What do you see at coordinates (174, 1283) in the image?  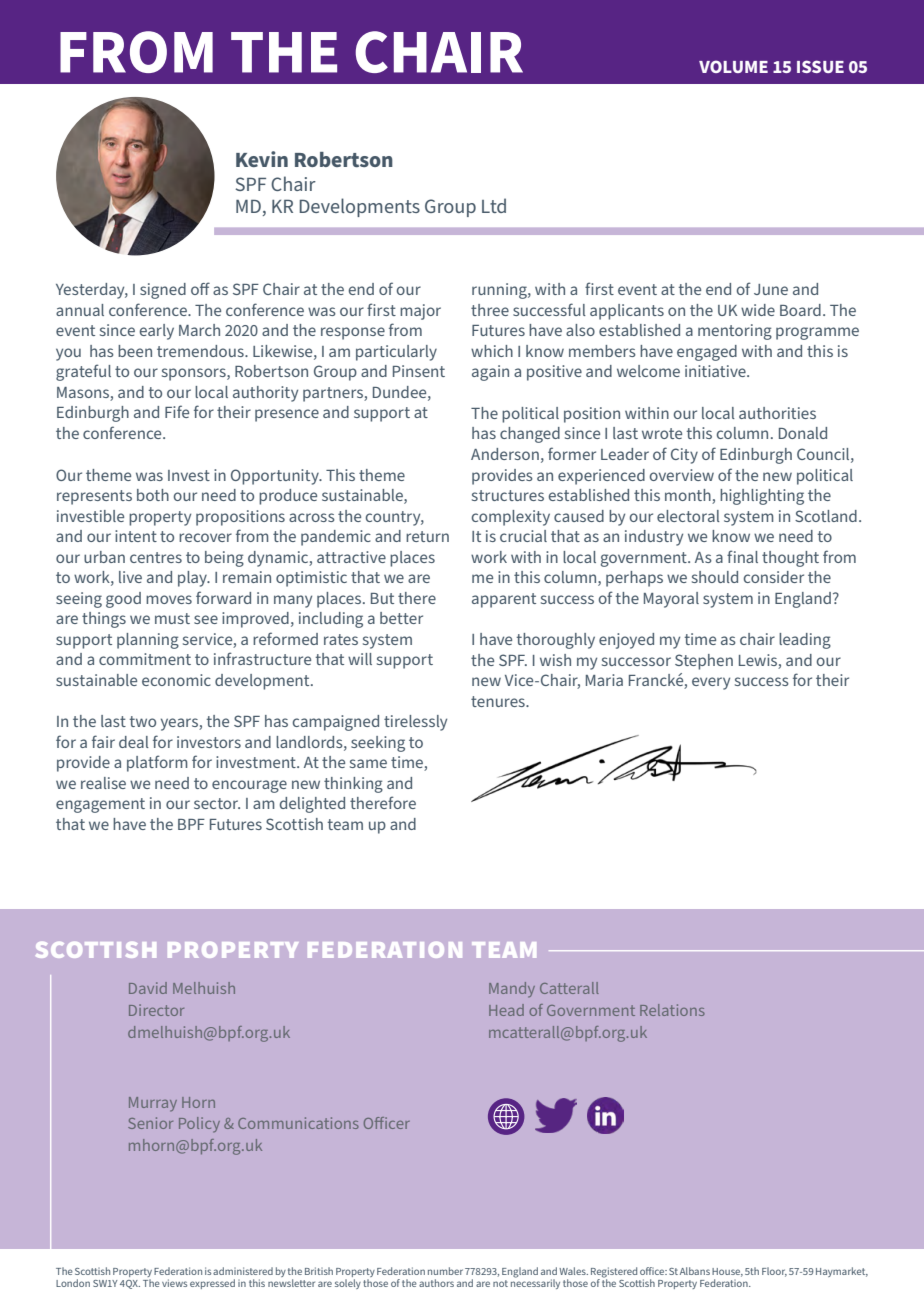 I see `views` at bounding box center [174, 1283].
